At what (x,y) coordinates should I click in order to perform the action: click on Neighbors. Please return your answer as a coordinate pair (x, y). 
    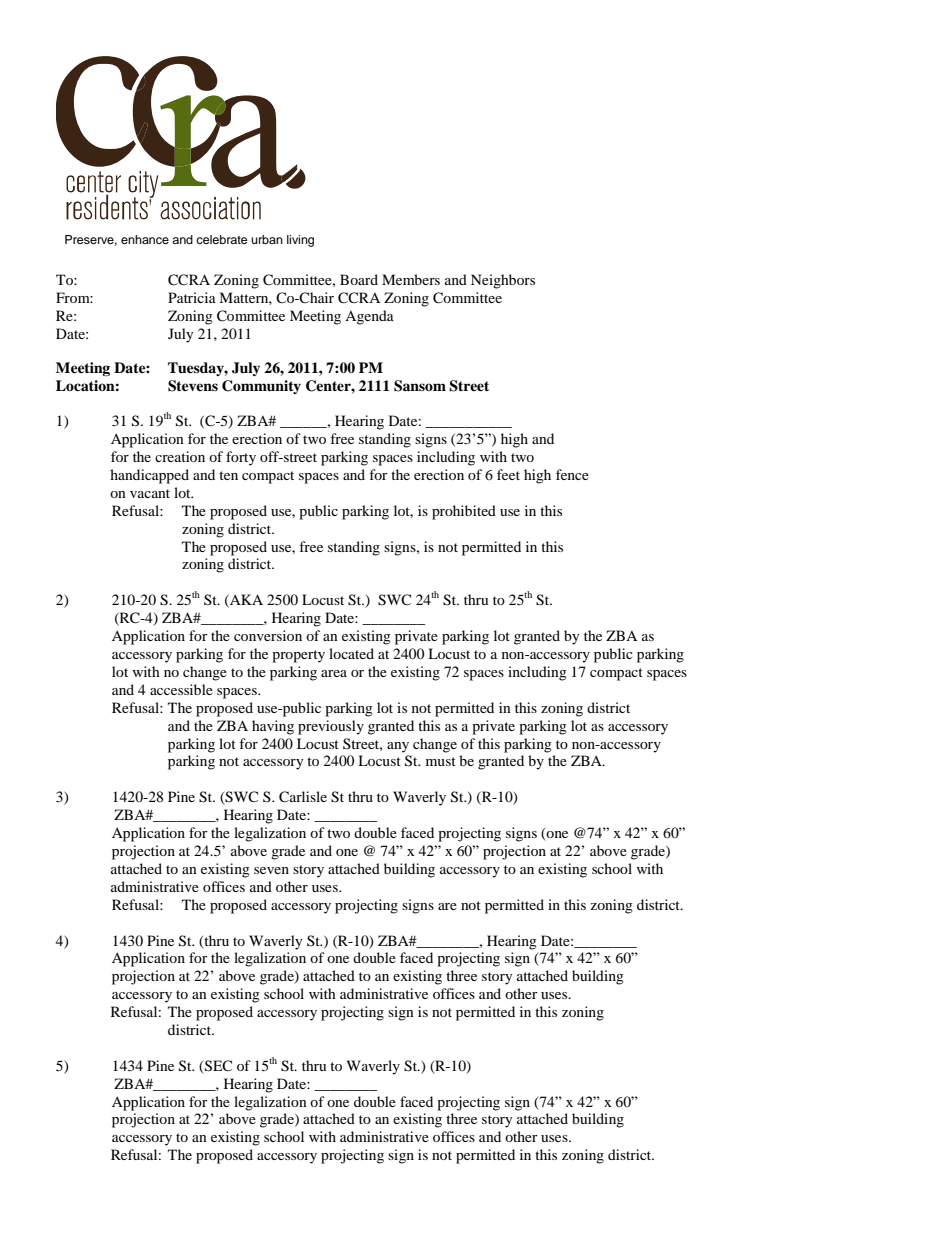
    Looking at the image, I should click on (503, 281).
